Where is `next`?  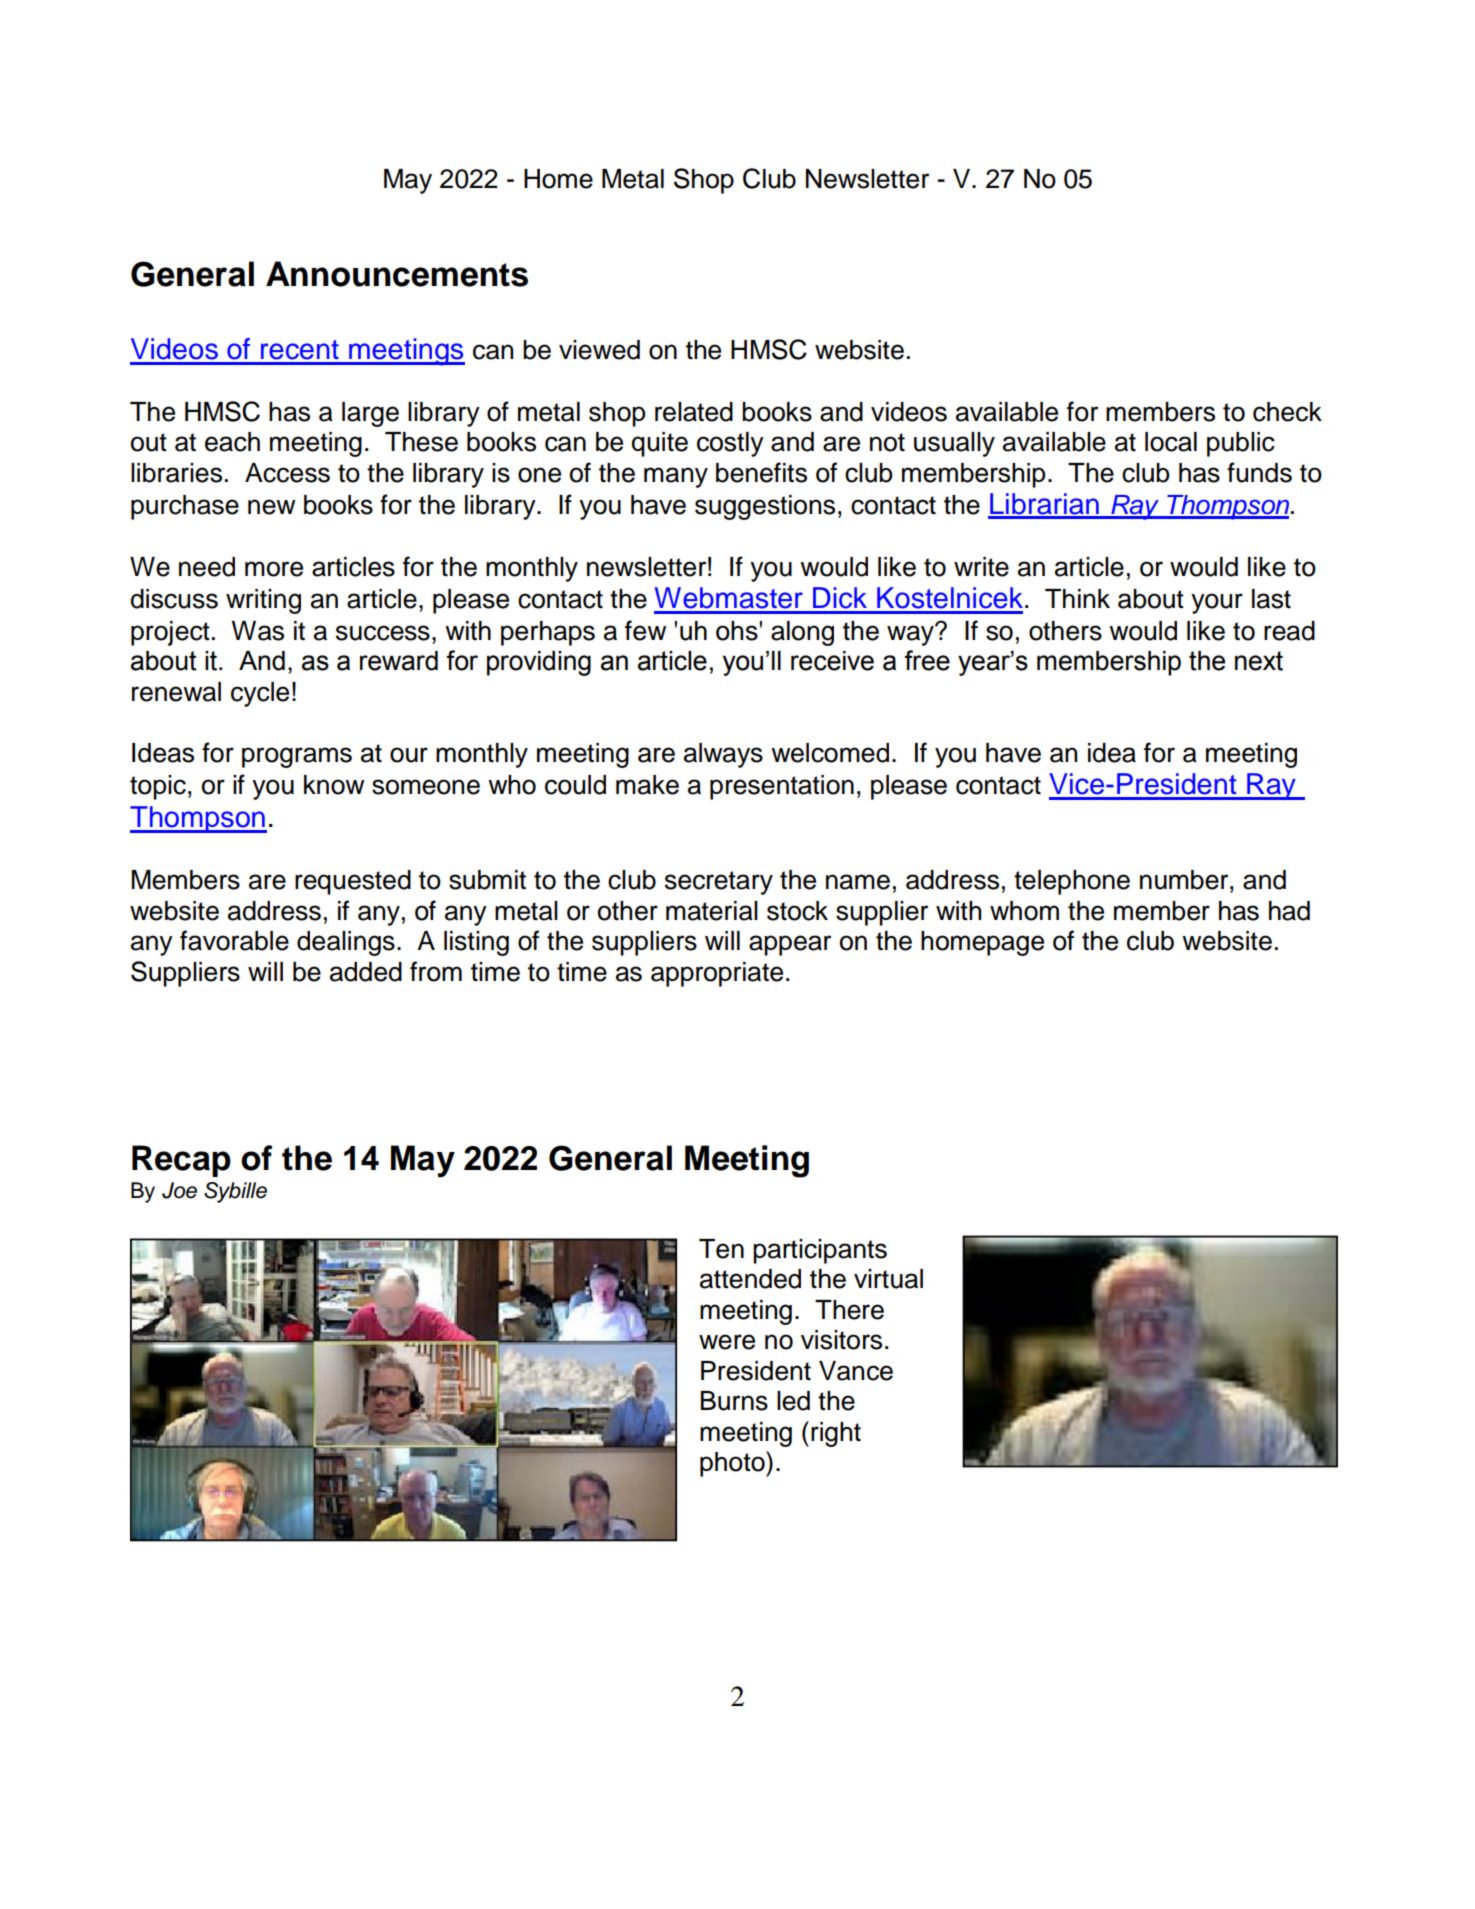 next is located at coordinates (1259, 661).
